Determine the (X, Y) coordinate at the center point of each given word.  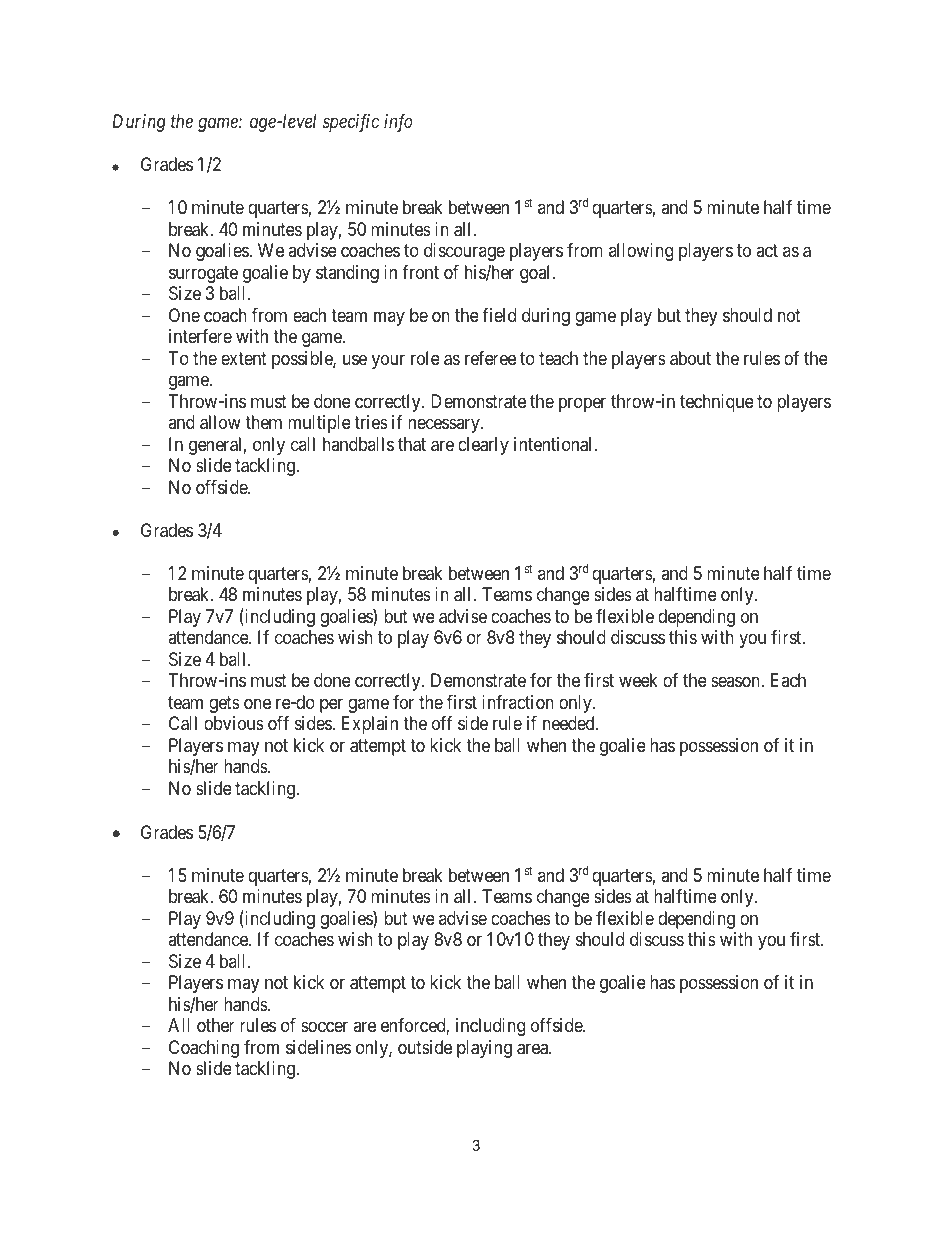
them (263, 422)
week (638, 680)
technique (717, 403)
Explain (370, 725)
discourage (464, 252)
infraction (518, 702)
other (216, 1025)
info (398, 123)
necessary (445, 426)
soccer (324, 1027)
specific (351, 123)
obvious (234, 723)
